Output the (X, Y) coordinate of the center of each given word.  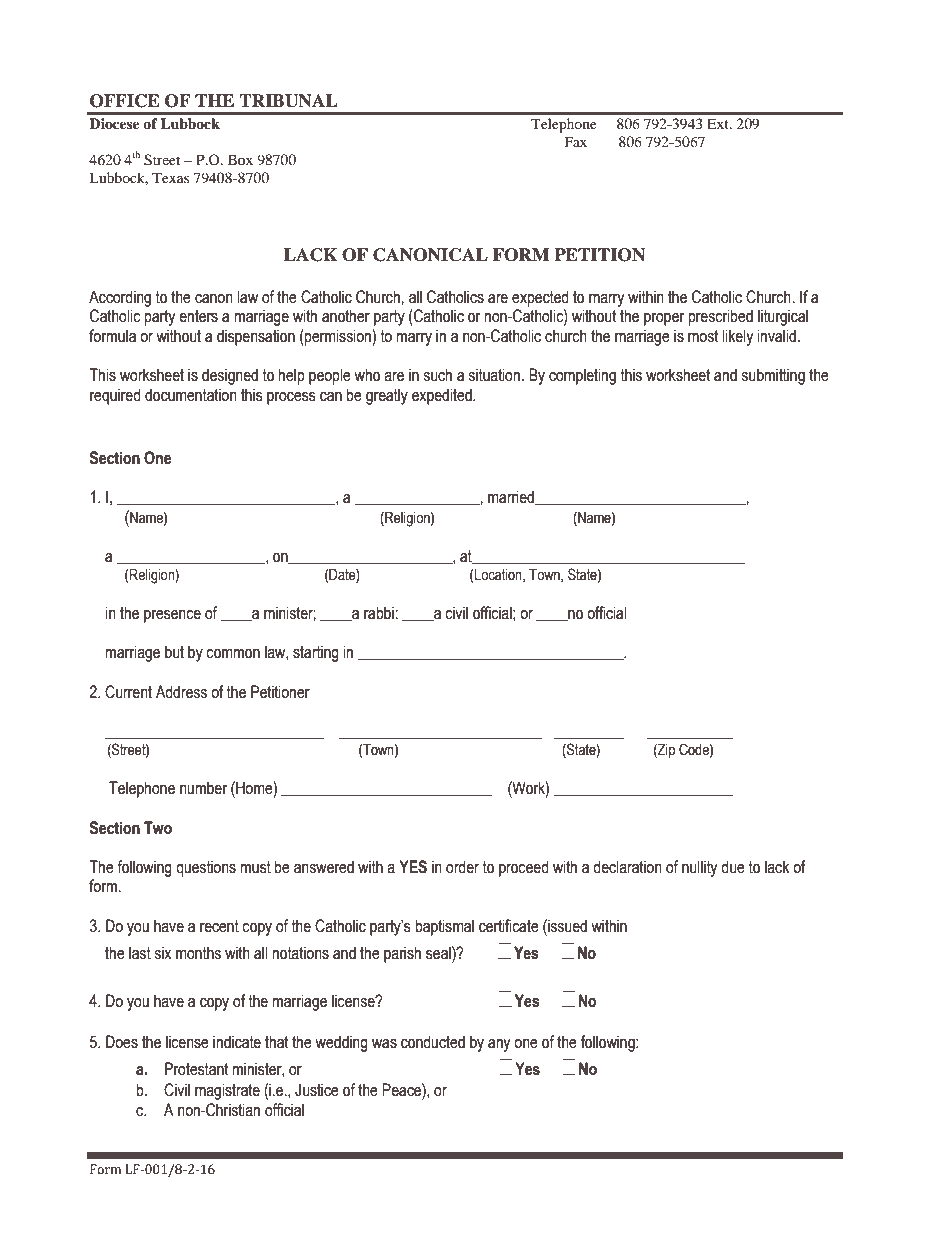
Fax (576, 141)
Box (240, 159)
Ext (719, 123)
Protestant (197, 1069)
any (499, 1045)
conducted (433, 1042)
